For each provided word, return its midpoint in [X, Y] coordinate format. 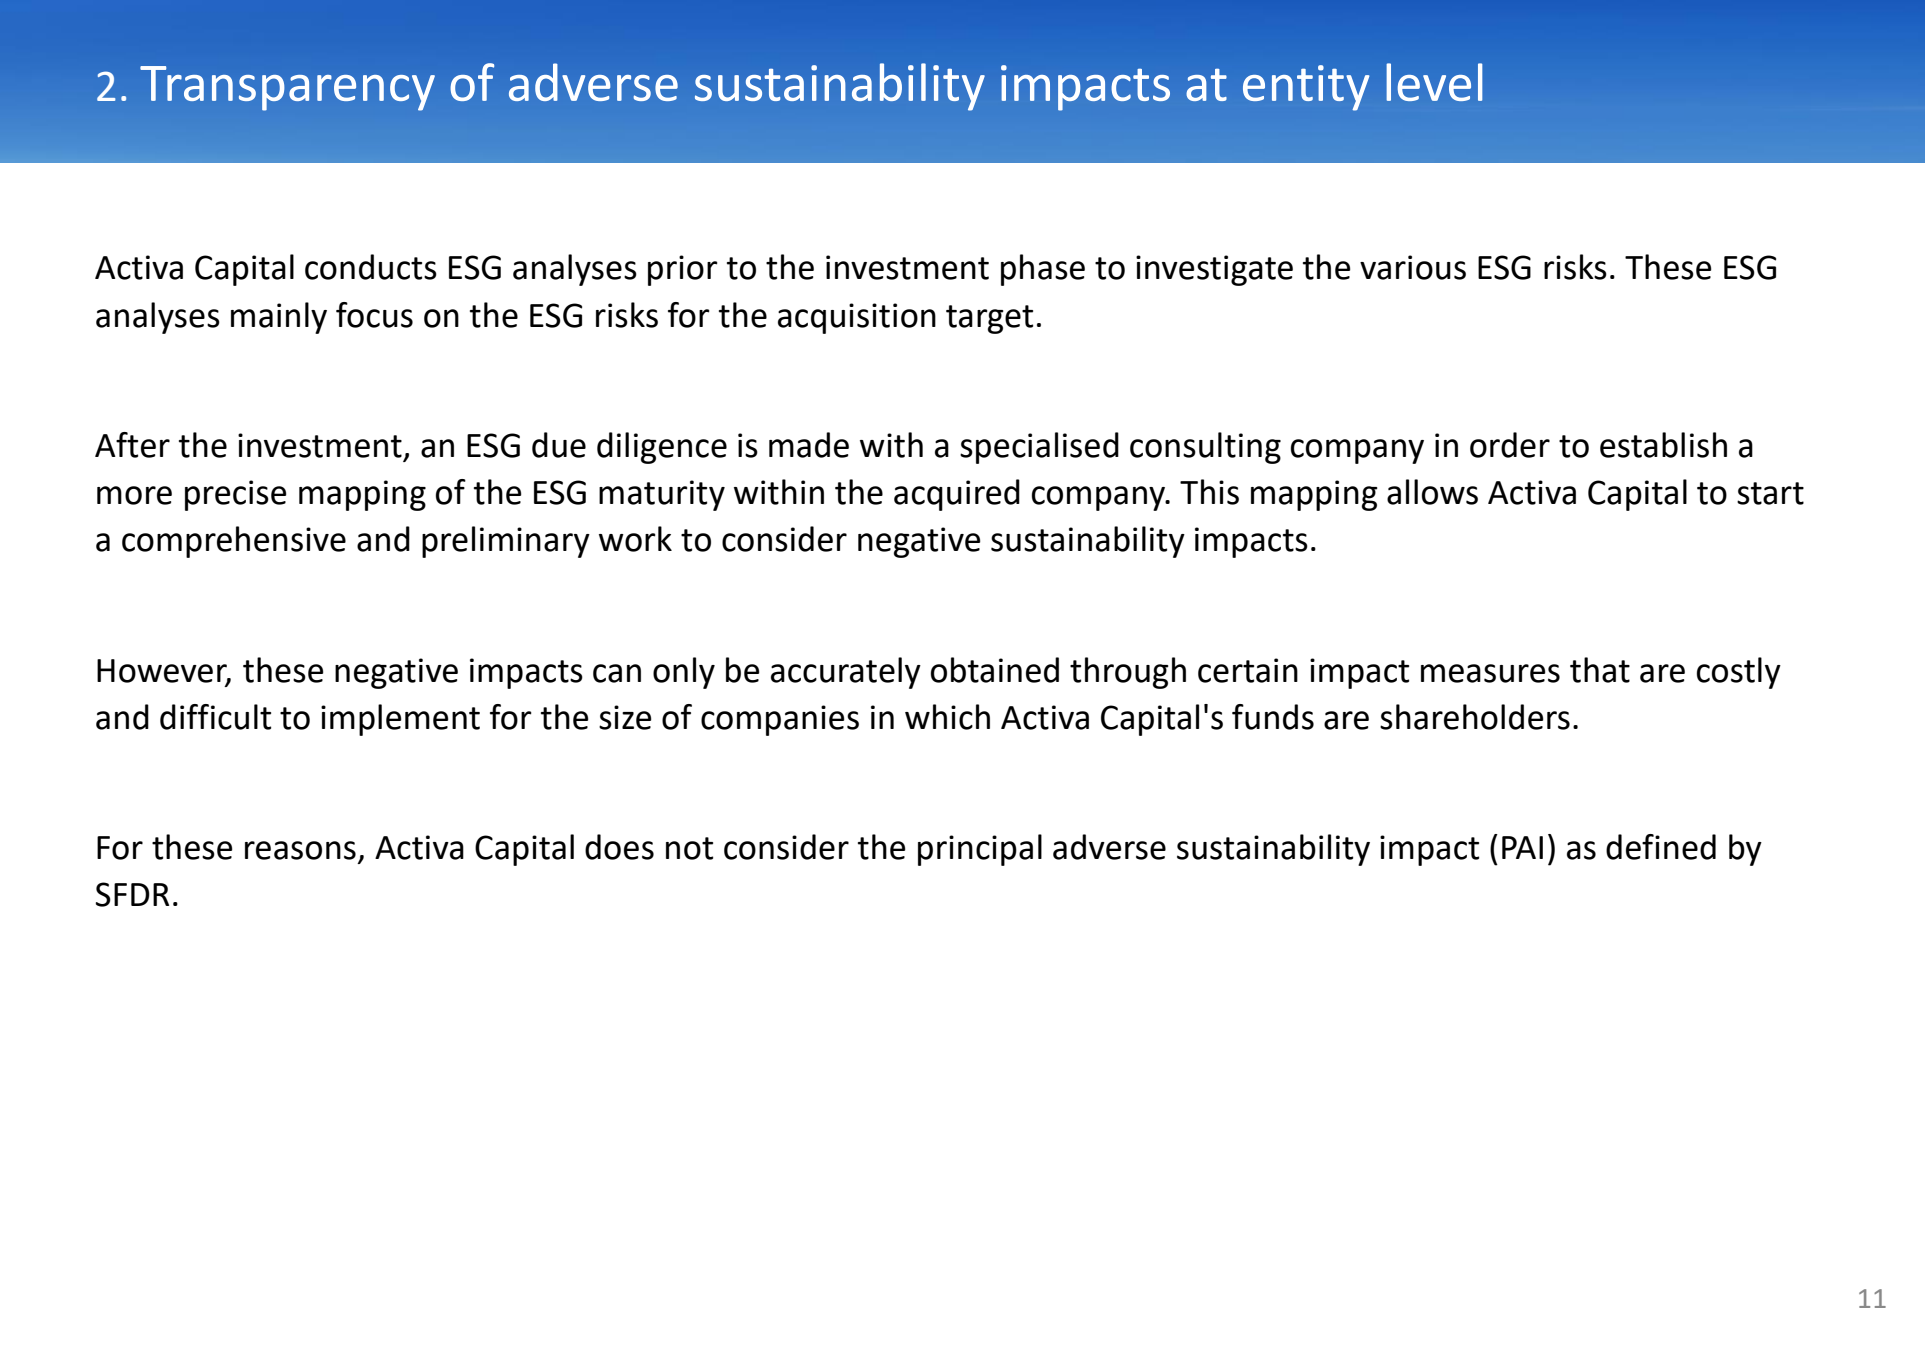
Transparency [287, 88]
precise [236, 495]
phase [1043, 270]
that [1600, 670]
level [1434, 82]
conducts [371, 267]
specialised [1039, 448]
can [617, 673]
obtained [995, 670]
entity [1306, 88]
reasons [300, 850]
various [1413, 267]
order [1510, 445]
